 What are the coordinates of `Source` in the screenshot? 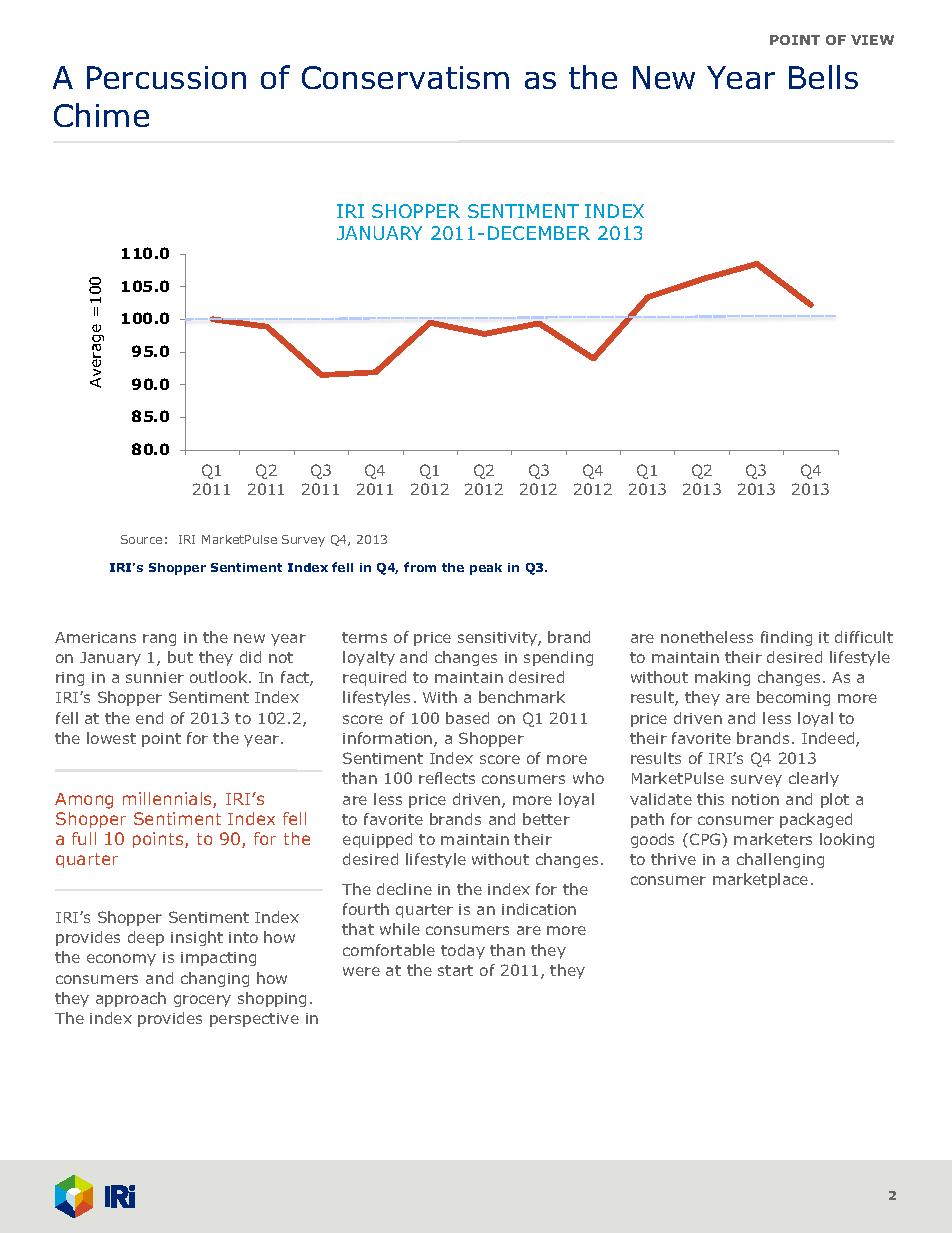 It's located at (141, 539).
